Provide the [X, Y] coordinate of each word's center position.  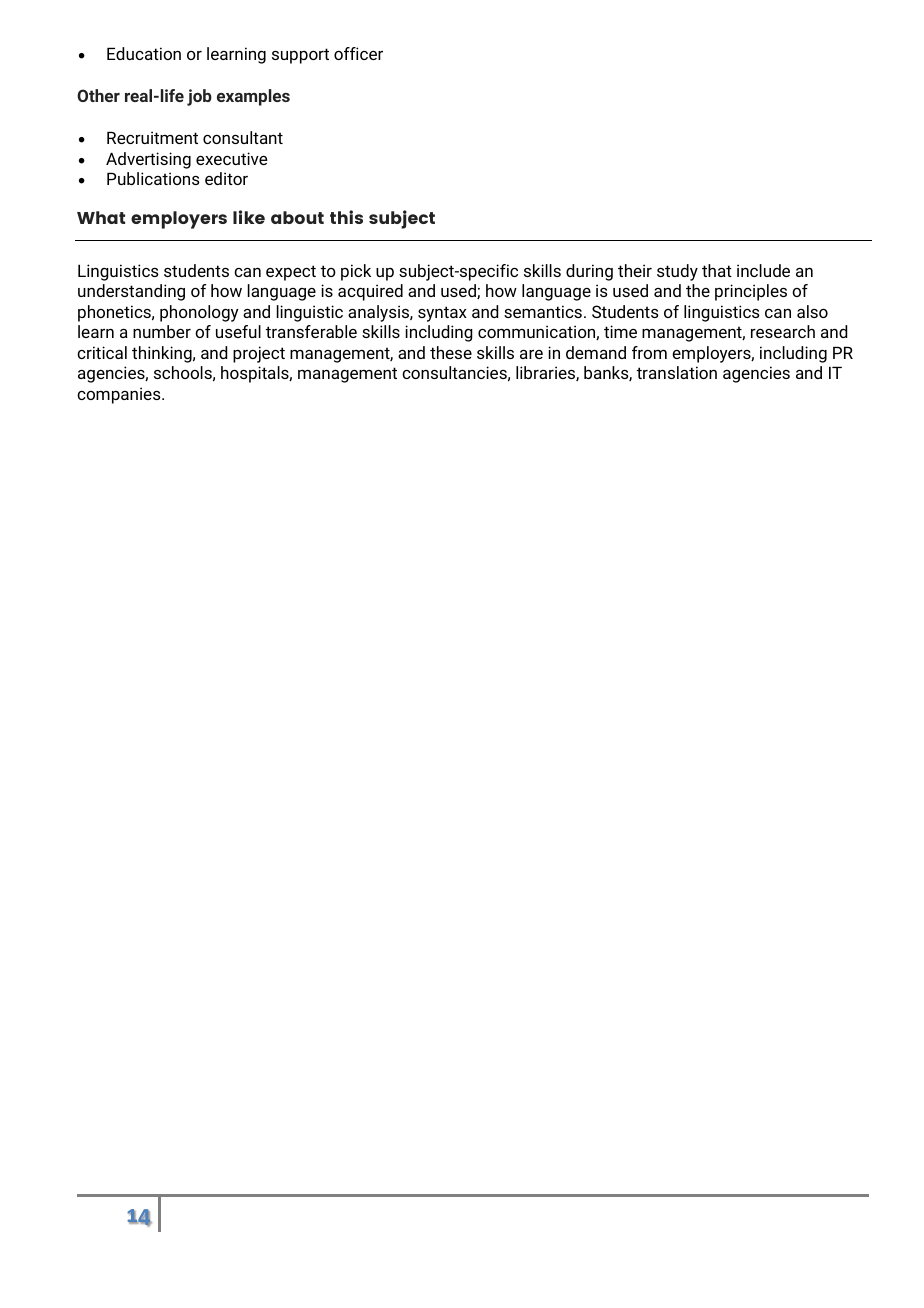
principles [751, 292]
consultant [243, 137]
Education [144, 53]
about [297, 217]
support [300, 56]
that [717, 270]
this [346, 217]
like [249, 217]
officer [358, 53]
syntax [442, 314]
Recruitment [152, 137]
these [451, 352]
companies [120, 395]
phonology [199, 313]
